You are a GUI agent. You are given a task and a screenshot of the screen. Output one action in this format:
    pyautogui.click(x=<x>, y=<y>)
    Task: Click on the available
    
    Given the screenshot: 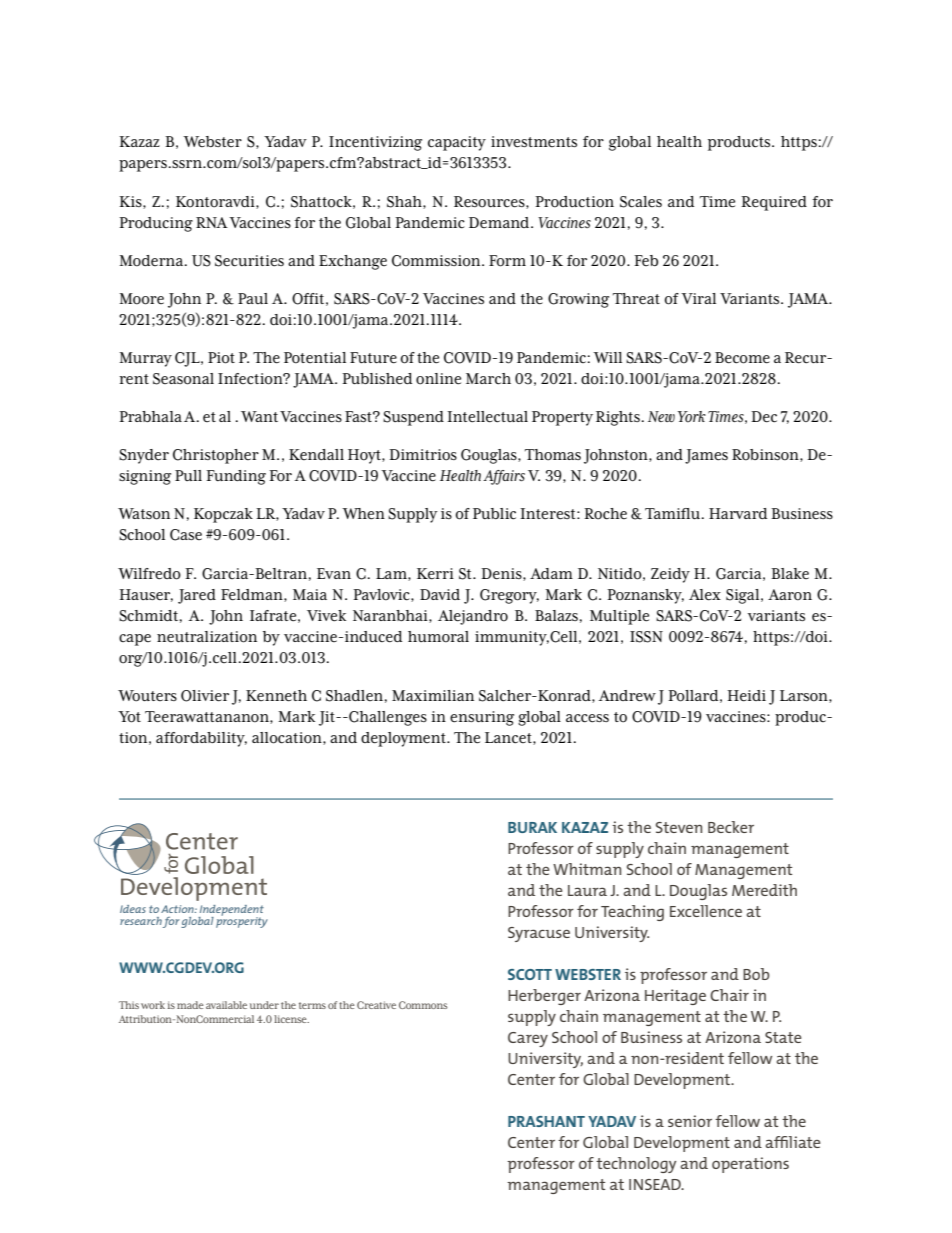 What is the action you would take?
    pyautogui.click(x=226, y=1005)
